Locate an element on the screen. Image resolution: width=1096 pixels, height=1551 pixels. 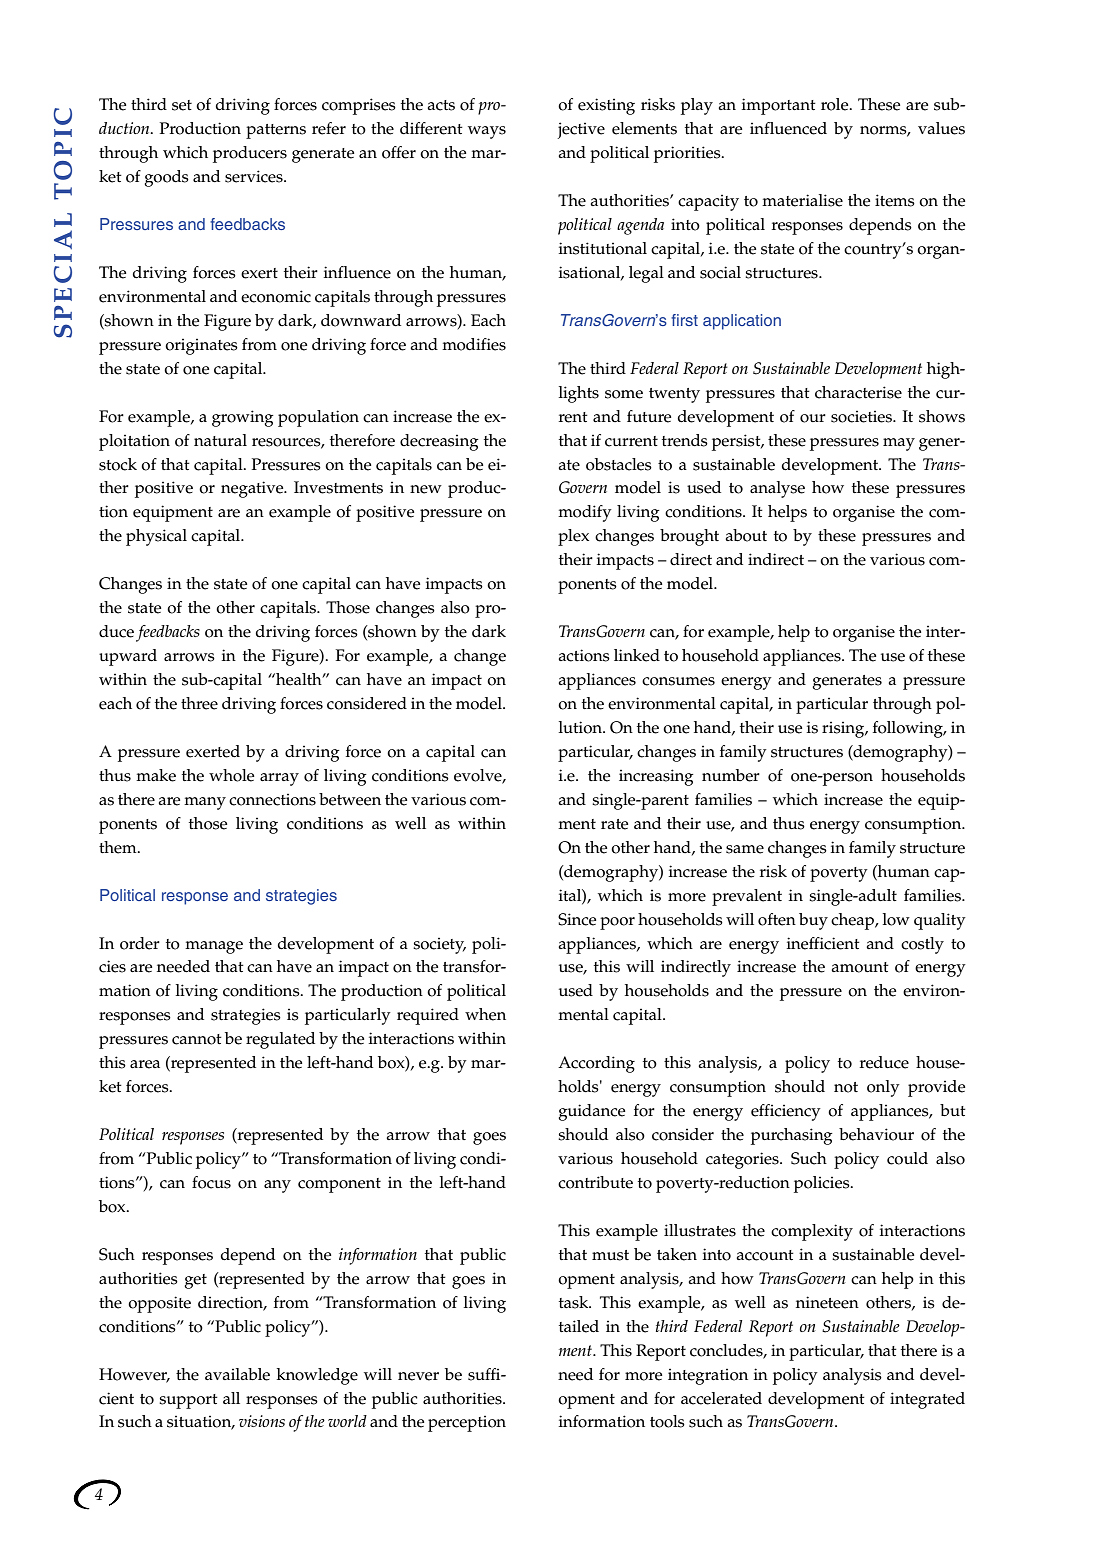
ways is located at coordinates (487, 132).
